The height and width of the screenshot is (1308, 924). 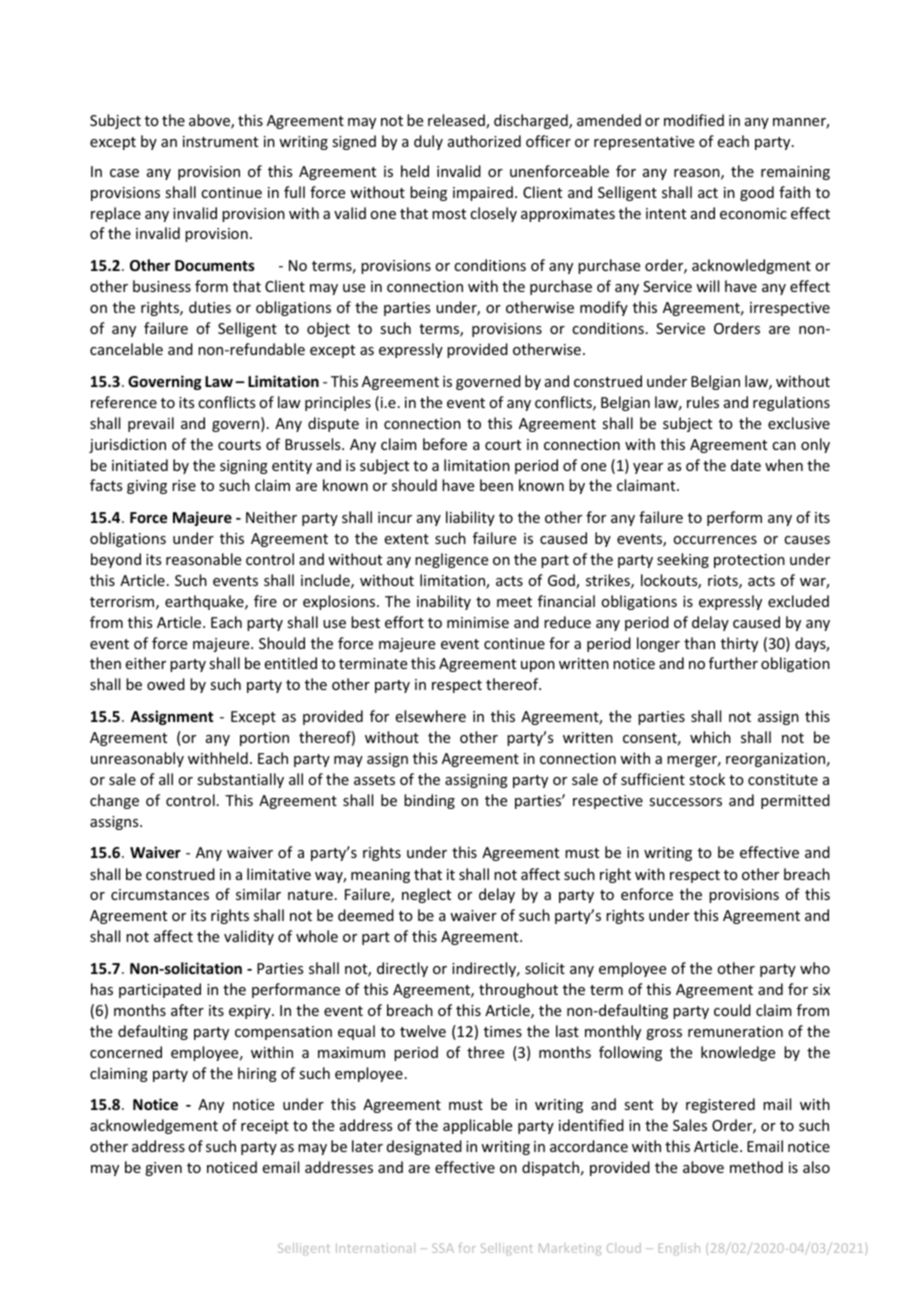 What do you see at coordinates (732, 1010) in the screenshot?
I see `could` at bounding box center [732, 1010].
